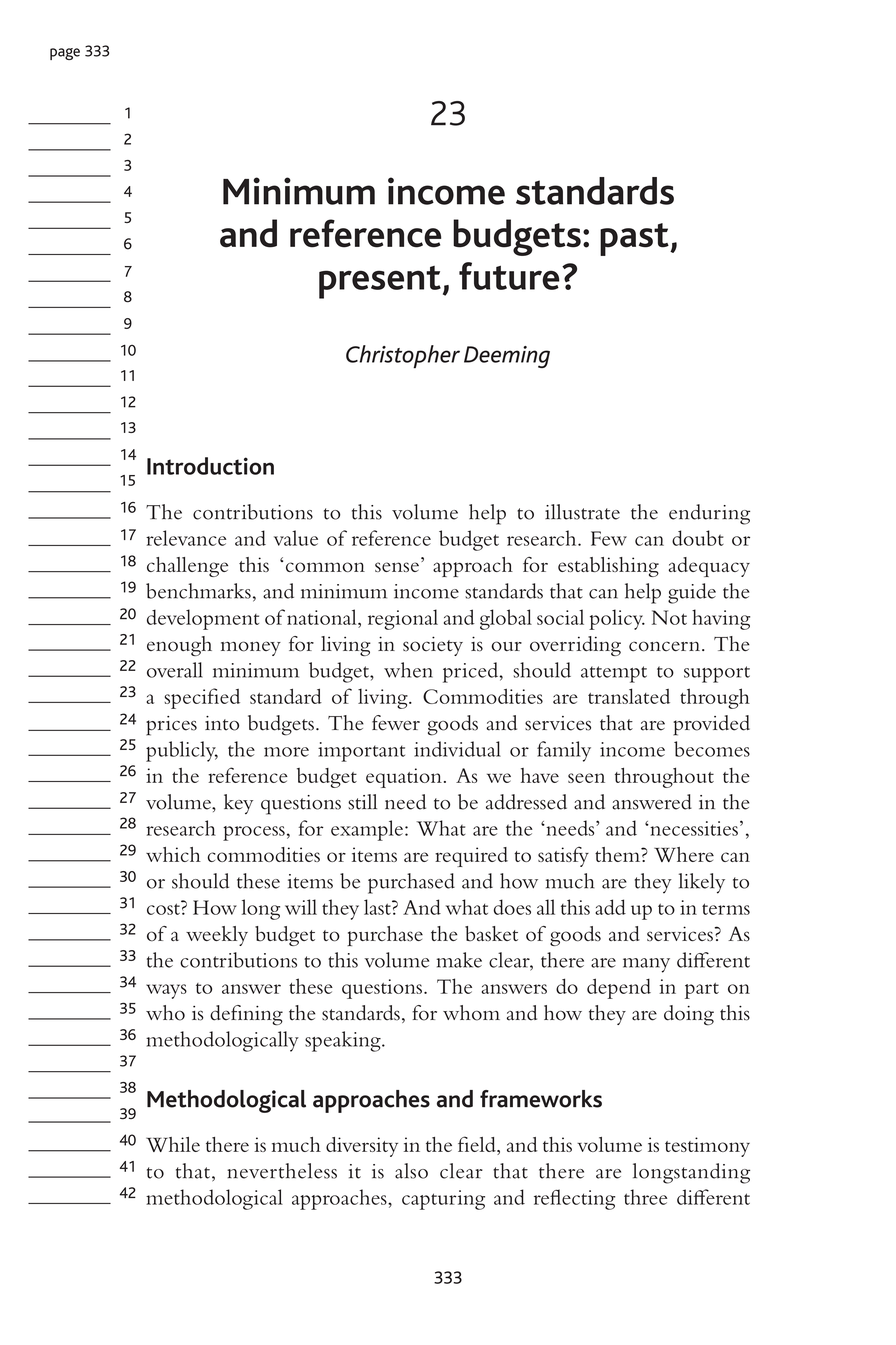 The height and width of the screenshot is (1345, 896). I want to click on also, so click(411, 1171).
